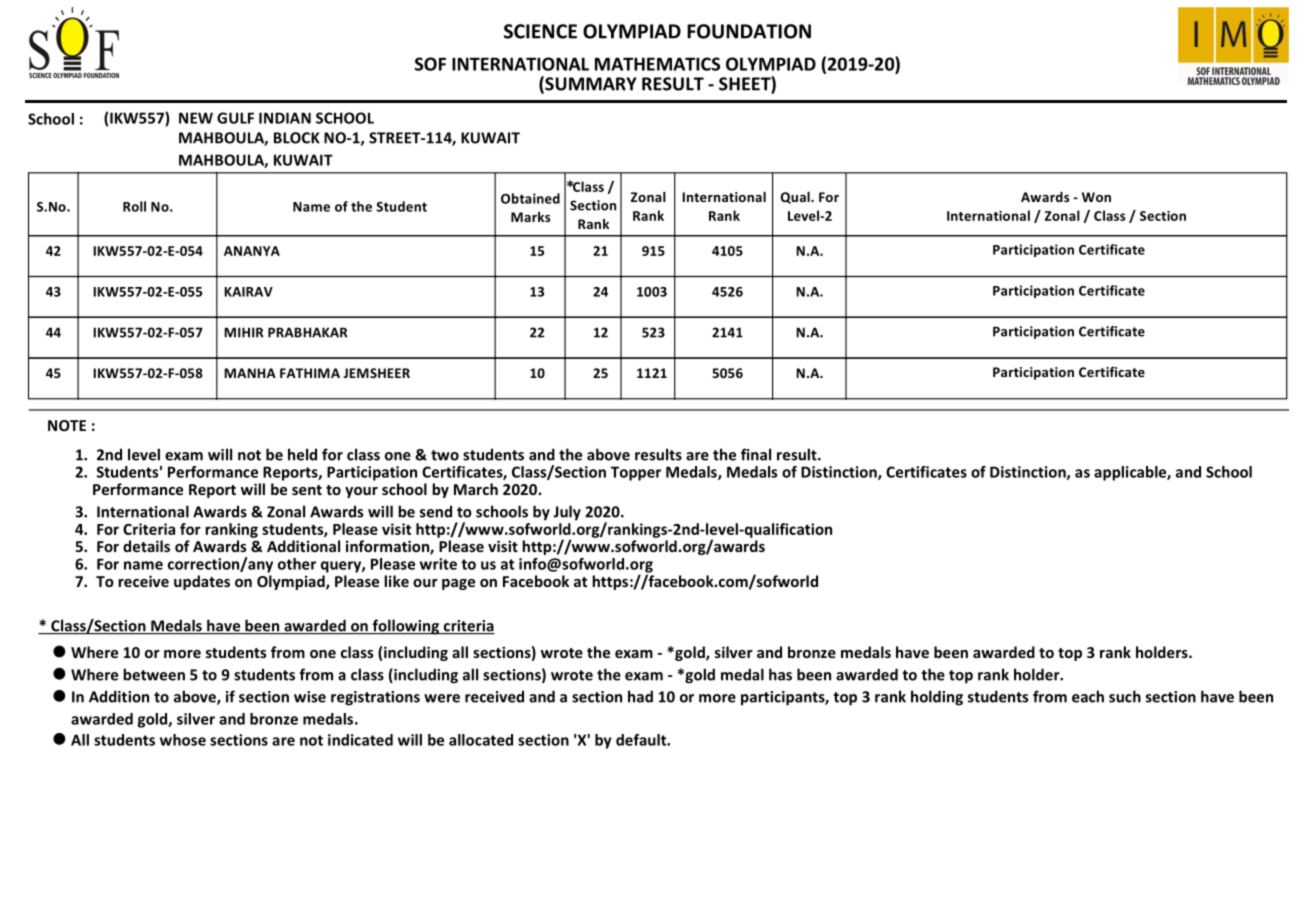 Image resolution: width=1308 pixels, height=924 pixels. I want to click on MATHEMATICS, so click(657, 64).
